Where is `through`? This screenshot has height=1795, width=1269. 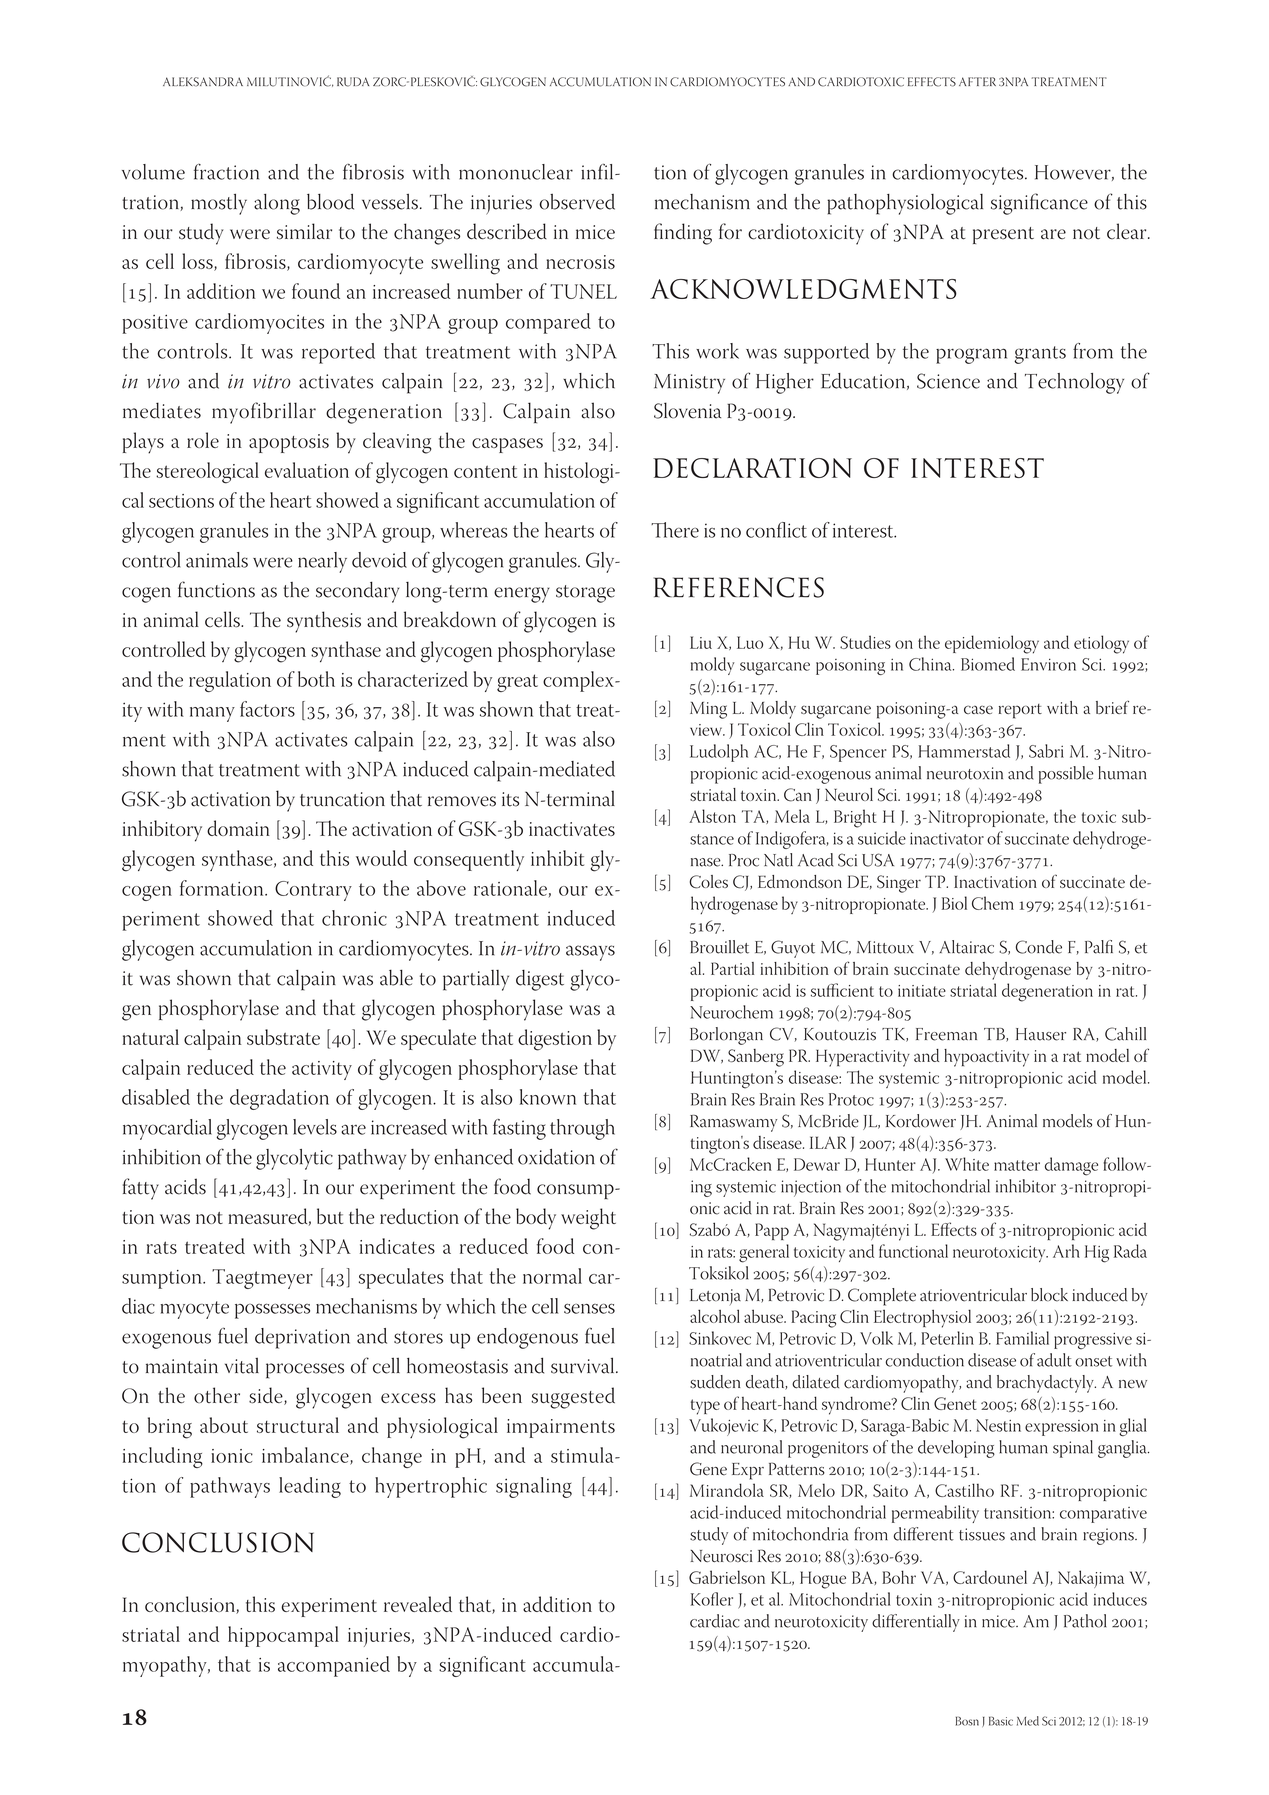
through is located at coordinates (582, 1129).
